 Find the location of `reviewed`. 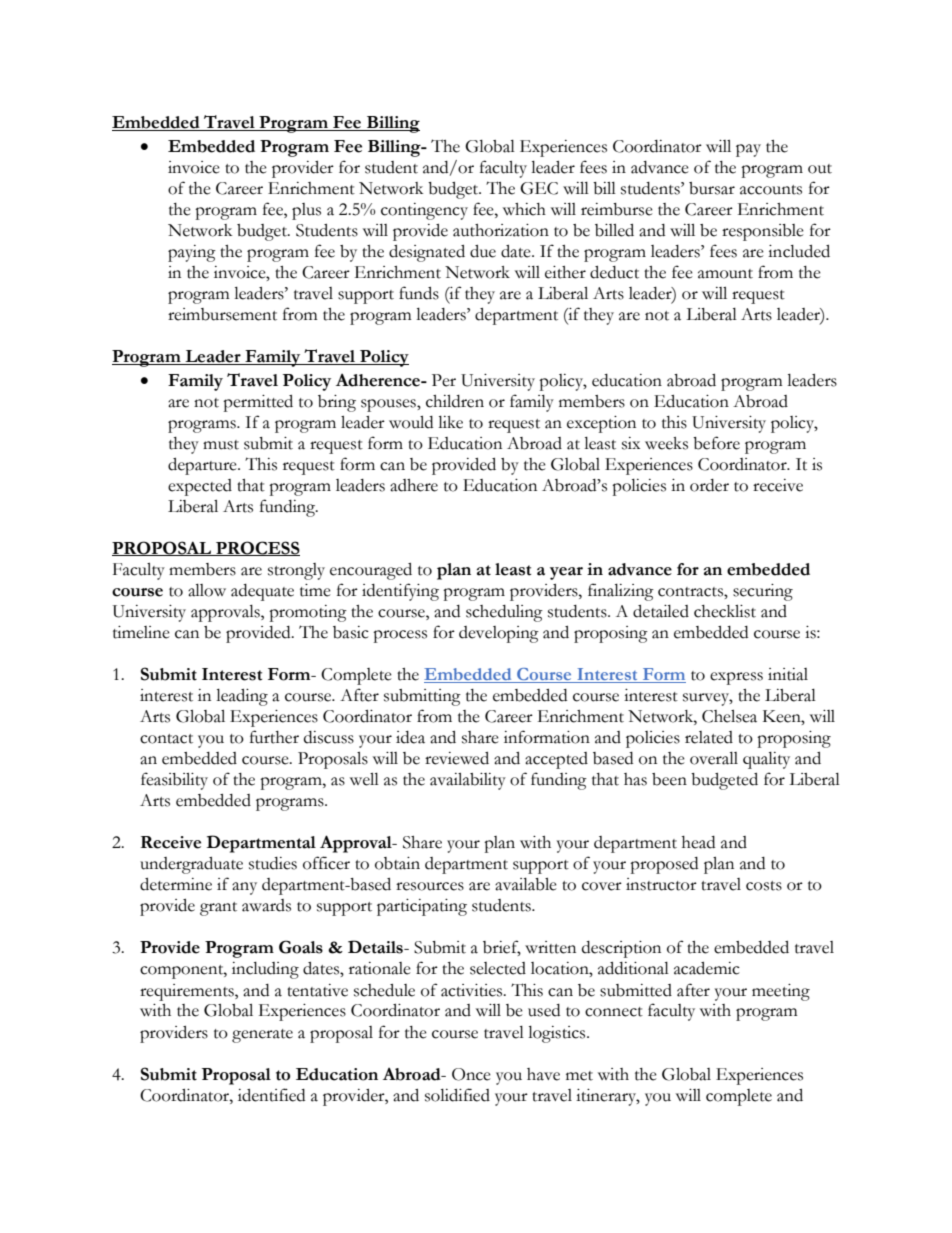

reviewed is located at coordinates (457, 758).
